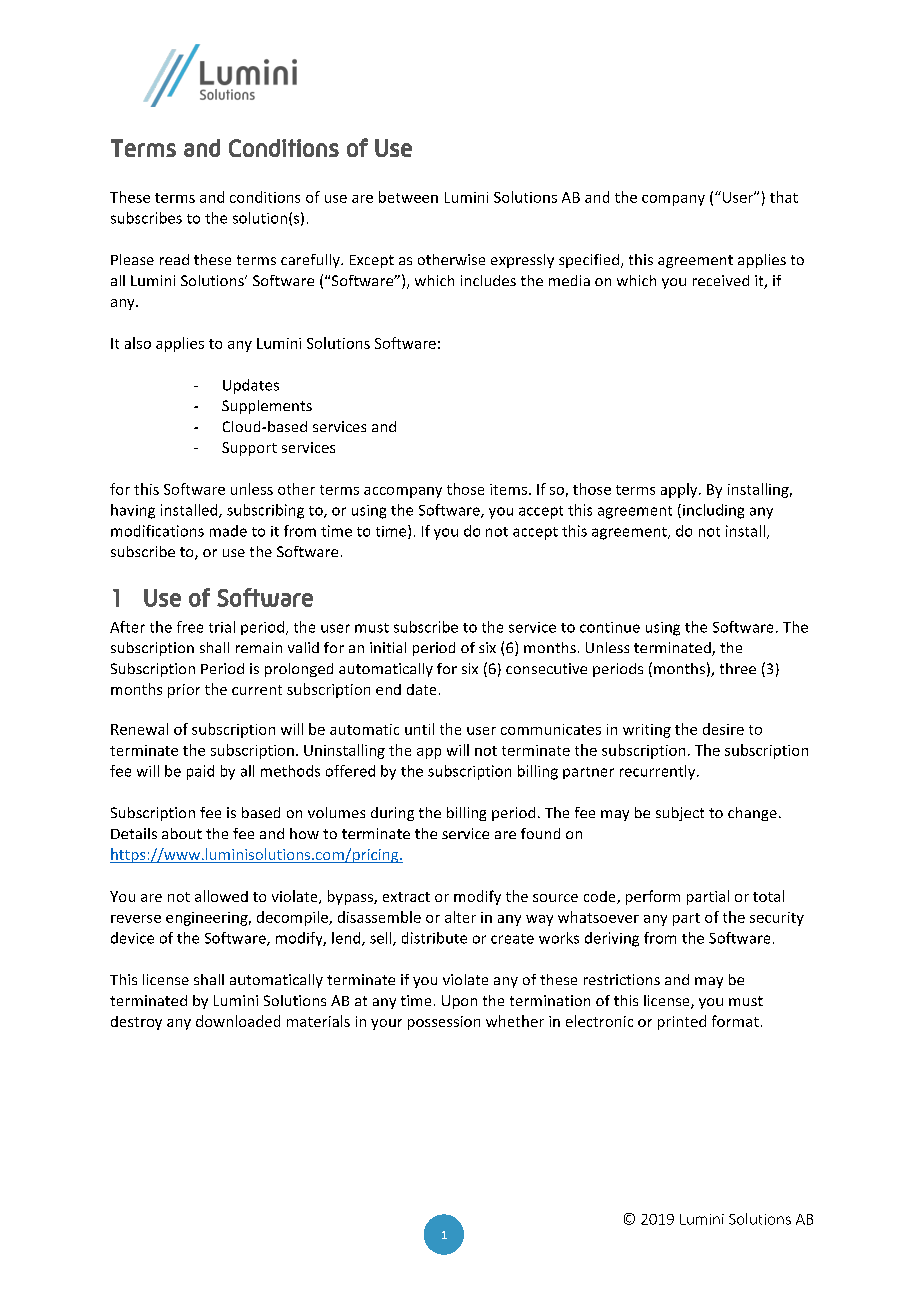 This screenshot has width=924, height=1308. What do you see at coordinates (222, 627) in the screenshot?
I see `trial` at bounding box center [222, 627].
